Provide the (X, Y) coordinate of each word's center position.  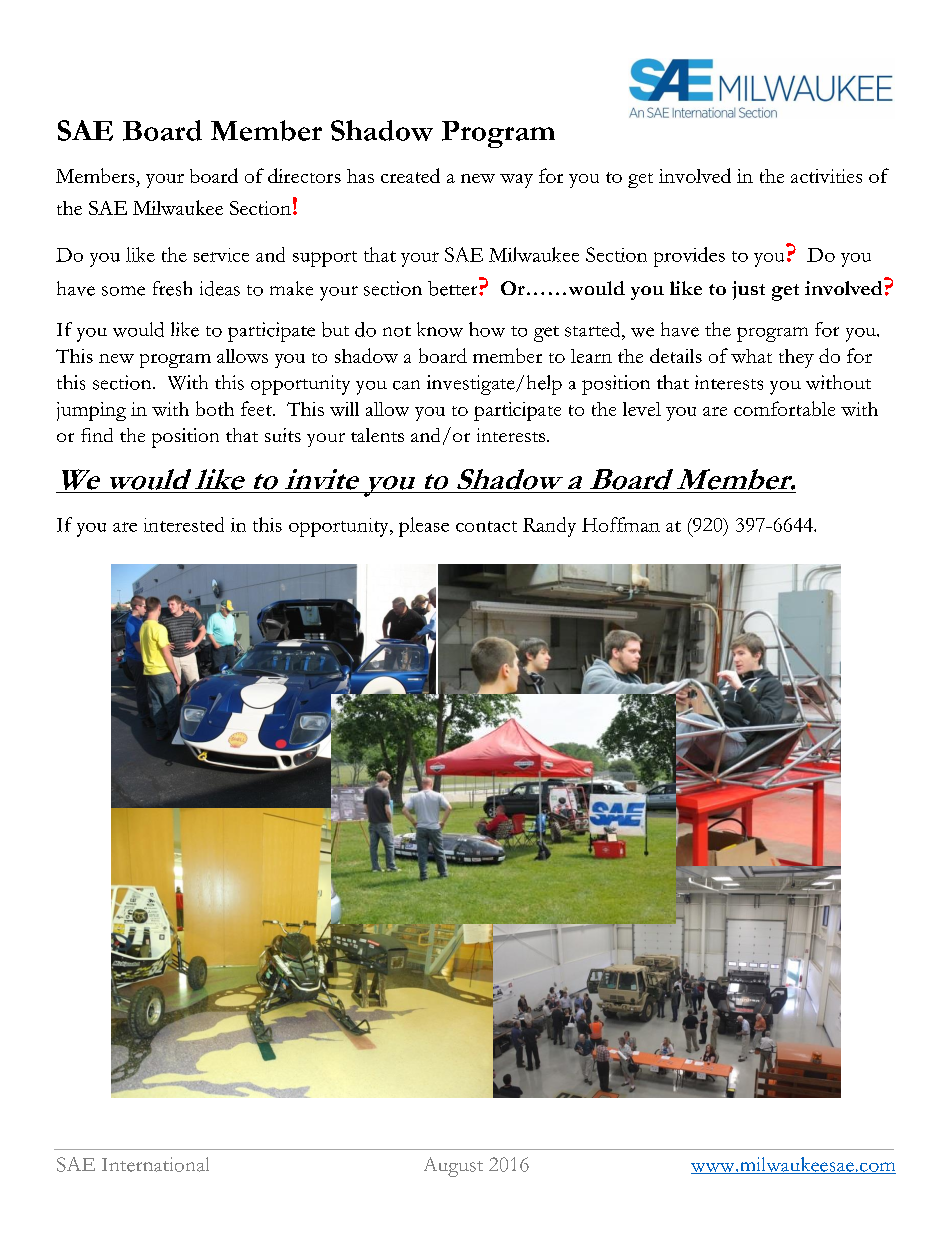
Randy (549, 527)
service (221, 255)
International (155, 1164)
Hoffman (621, 524)
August (453, 1167)
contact (486, 526)
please (424, 527)
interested (184, 524)
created (410, 175)
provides (689, 257)
